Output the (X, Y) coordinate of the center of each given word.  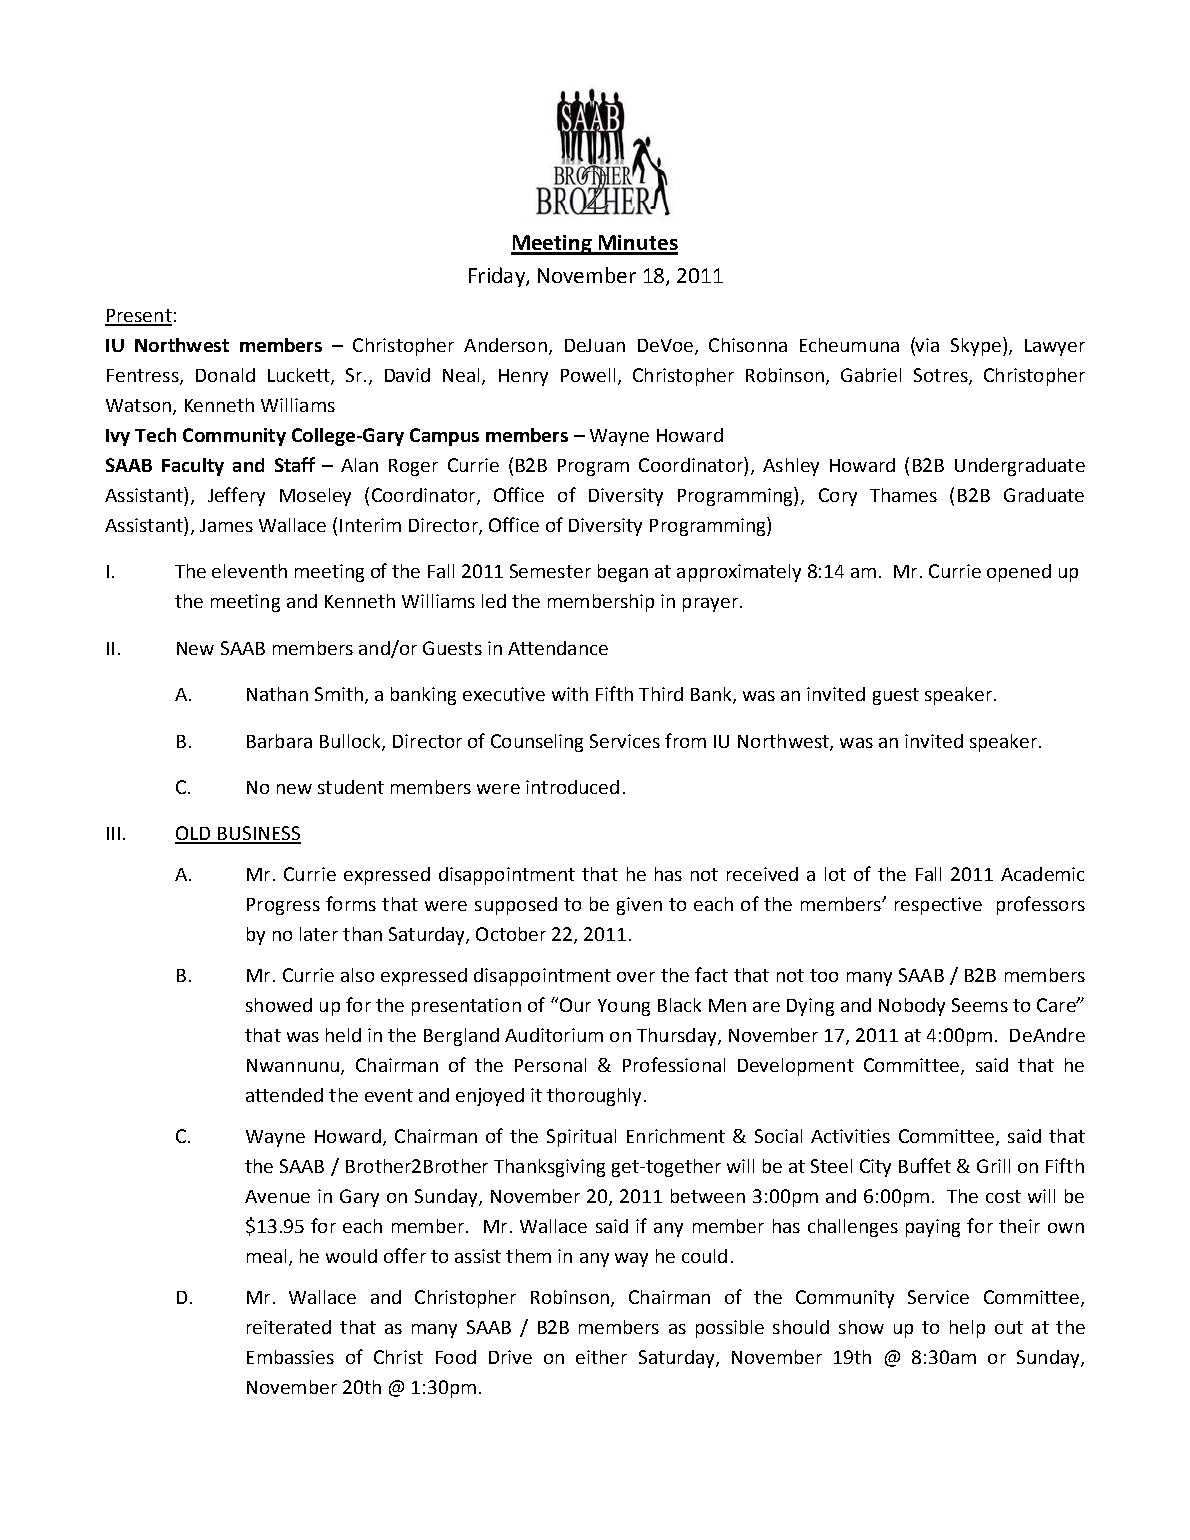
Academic (1042, 874)
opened (1019, 573)
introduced (572, 787)
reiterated (289, 1327)
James (226, 525)
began (623, 573)
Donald (225, 375)
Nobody (912, 1007)
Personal (550, 1065)
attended (284, 1095)
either (601, 1357)
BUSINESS (258, 834)
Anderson (505, 345)
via (926, 344)
